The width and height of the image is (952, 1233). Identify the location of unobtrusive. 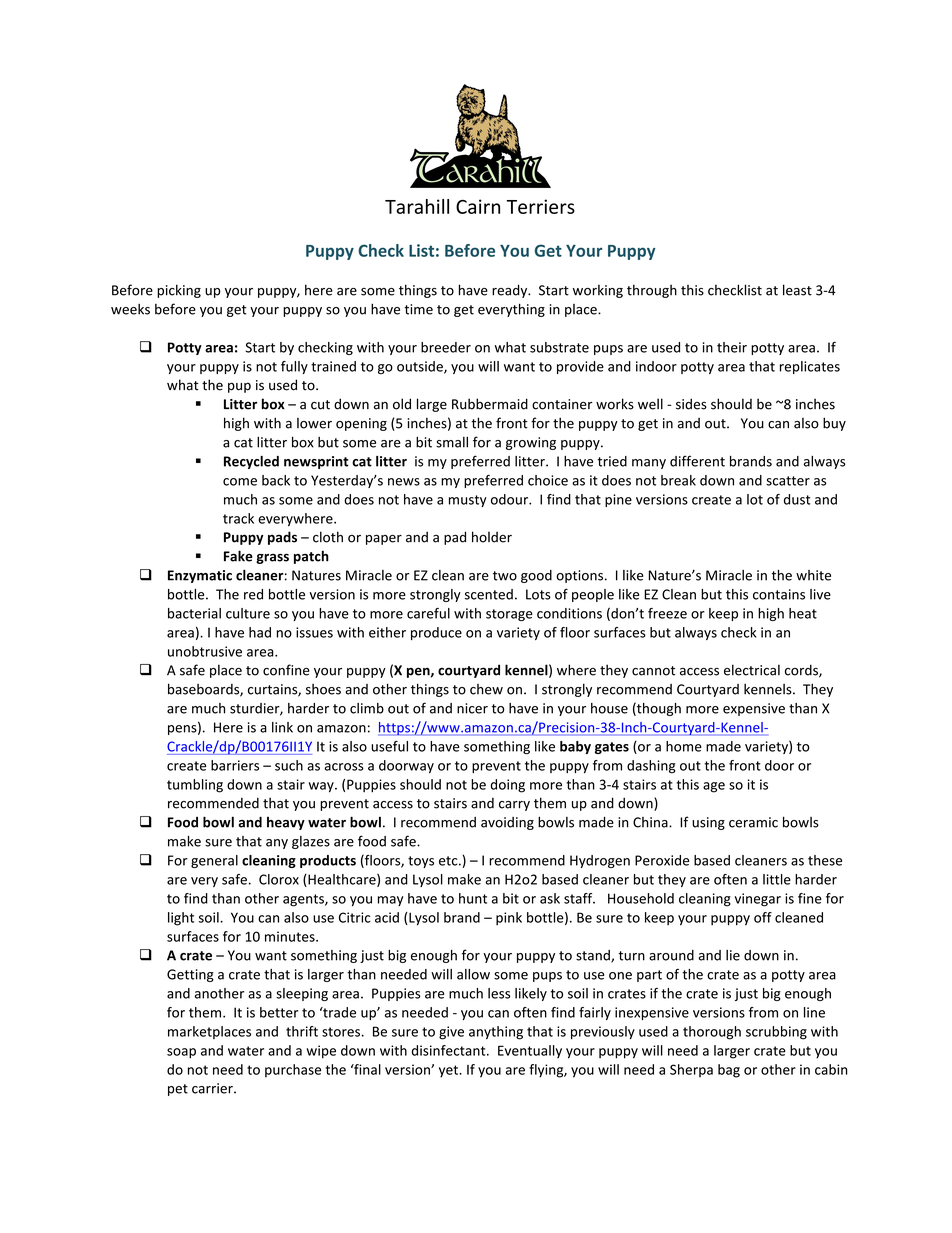
(205, 651).
